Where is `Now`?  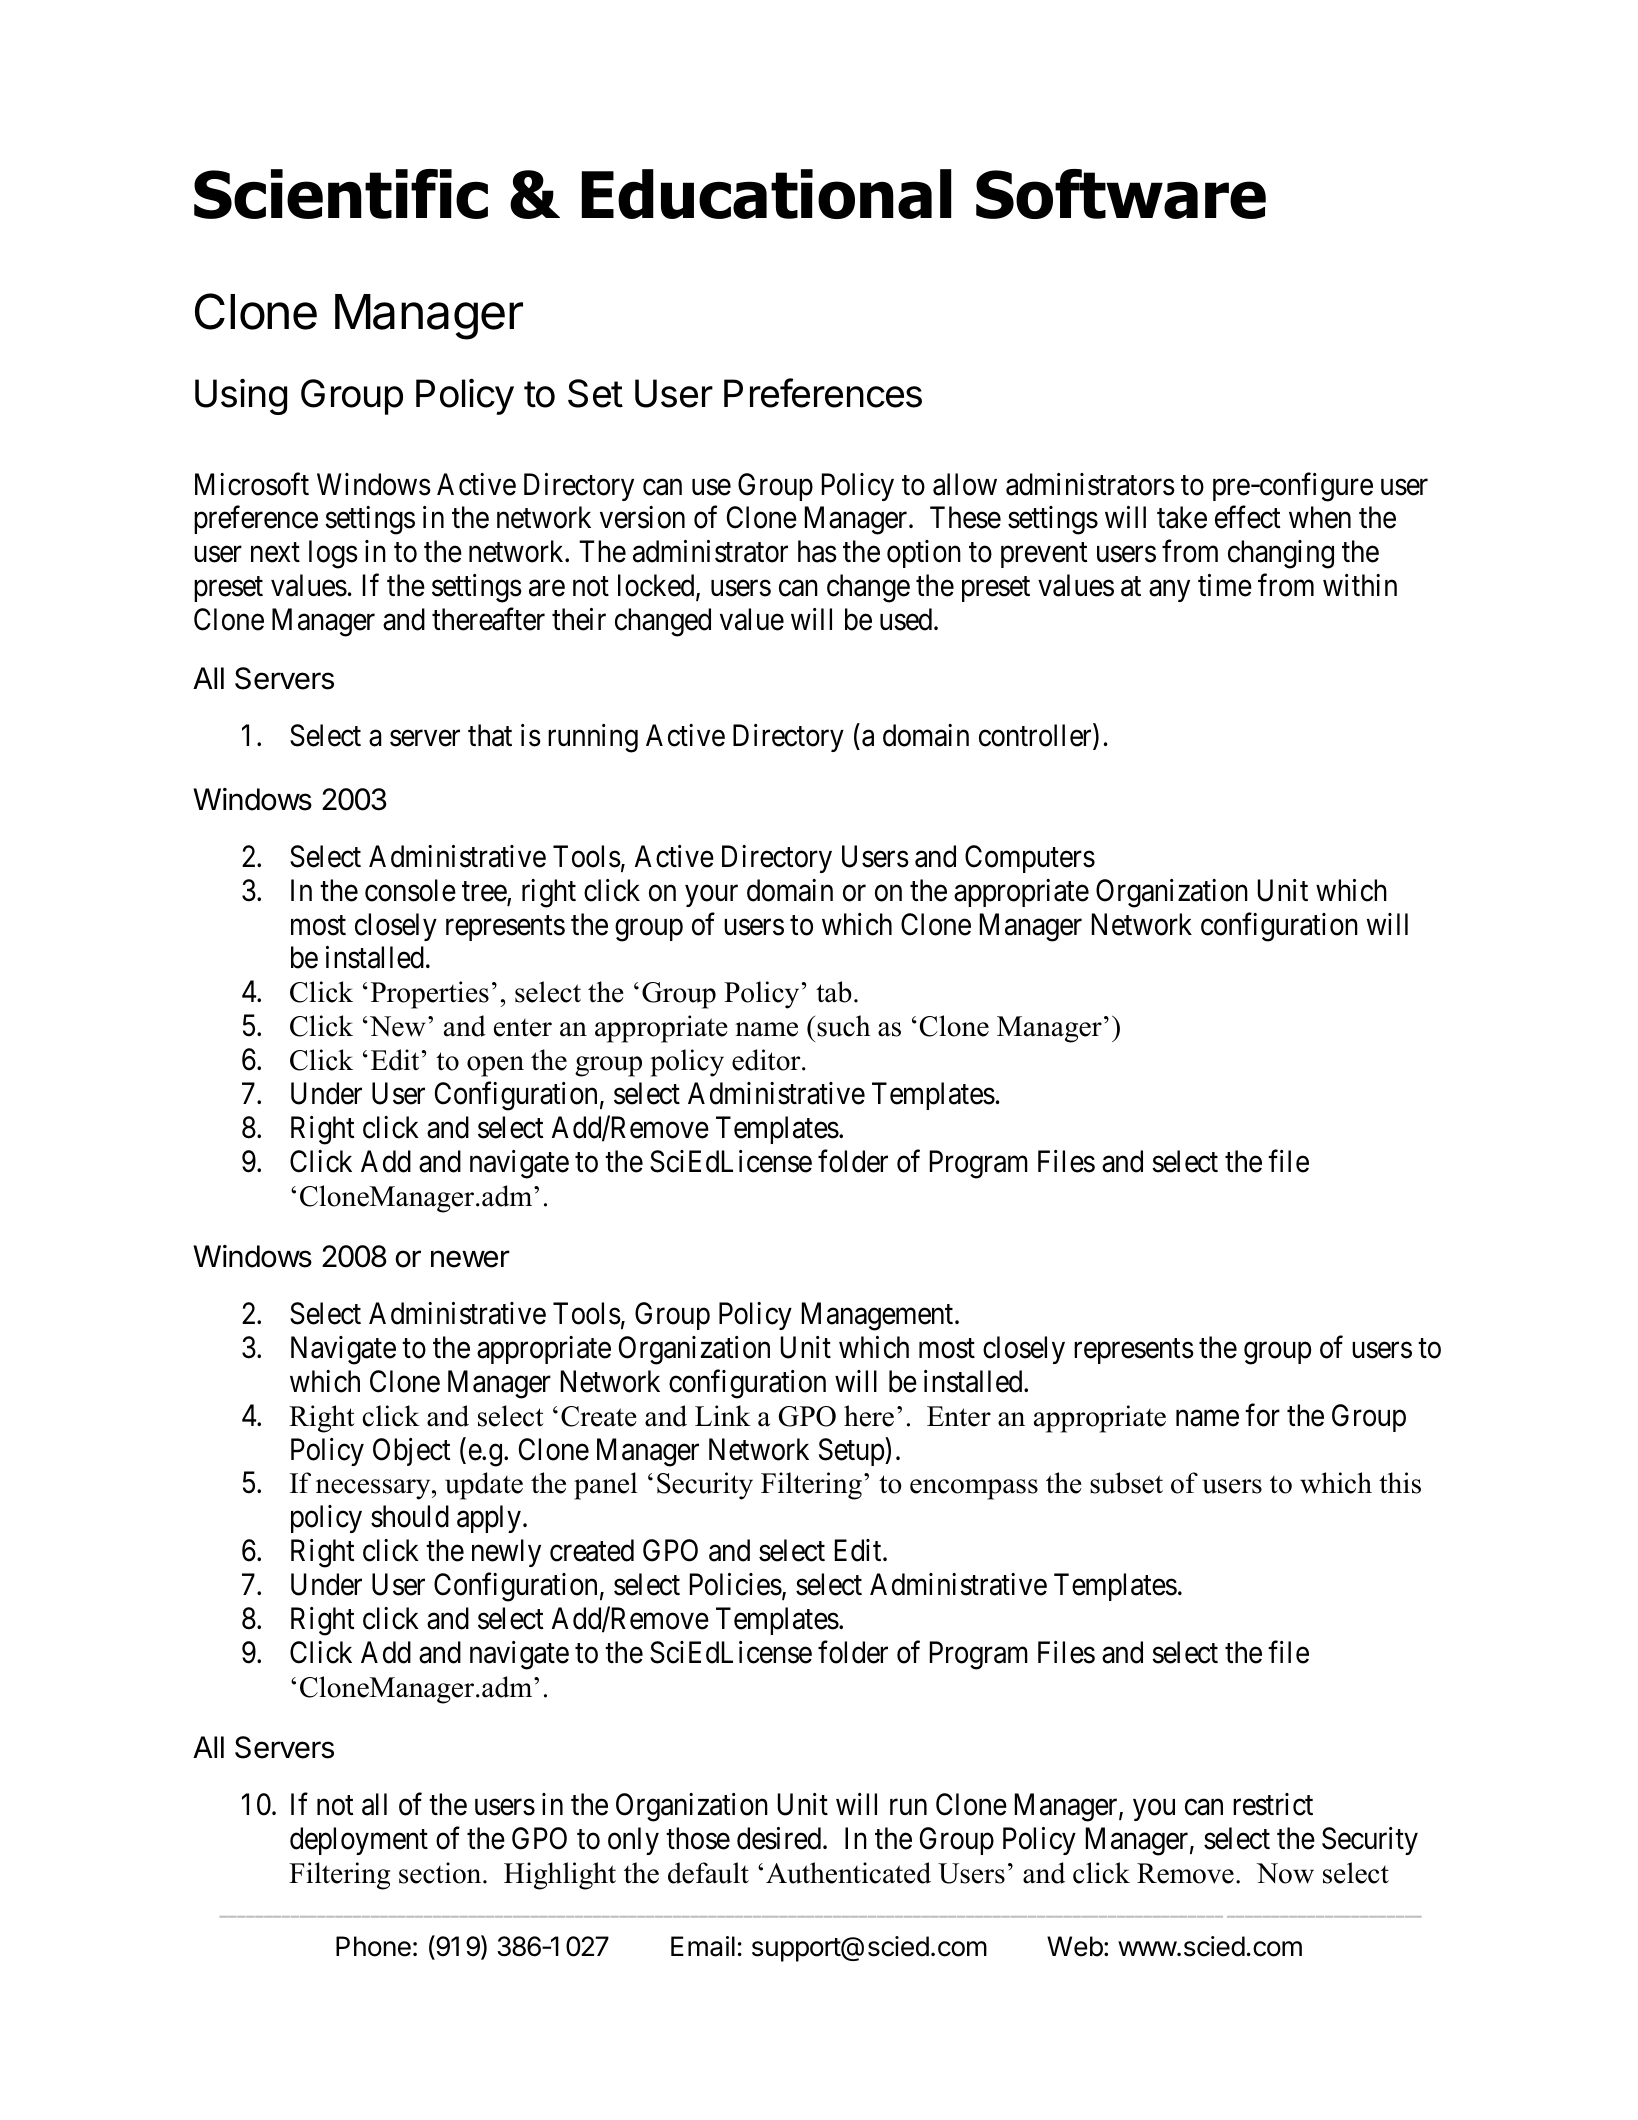
Now is located at coordinates (1285, 1873).
